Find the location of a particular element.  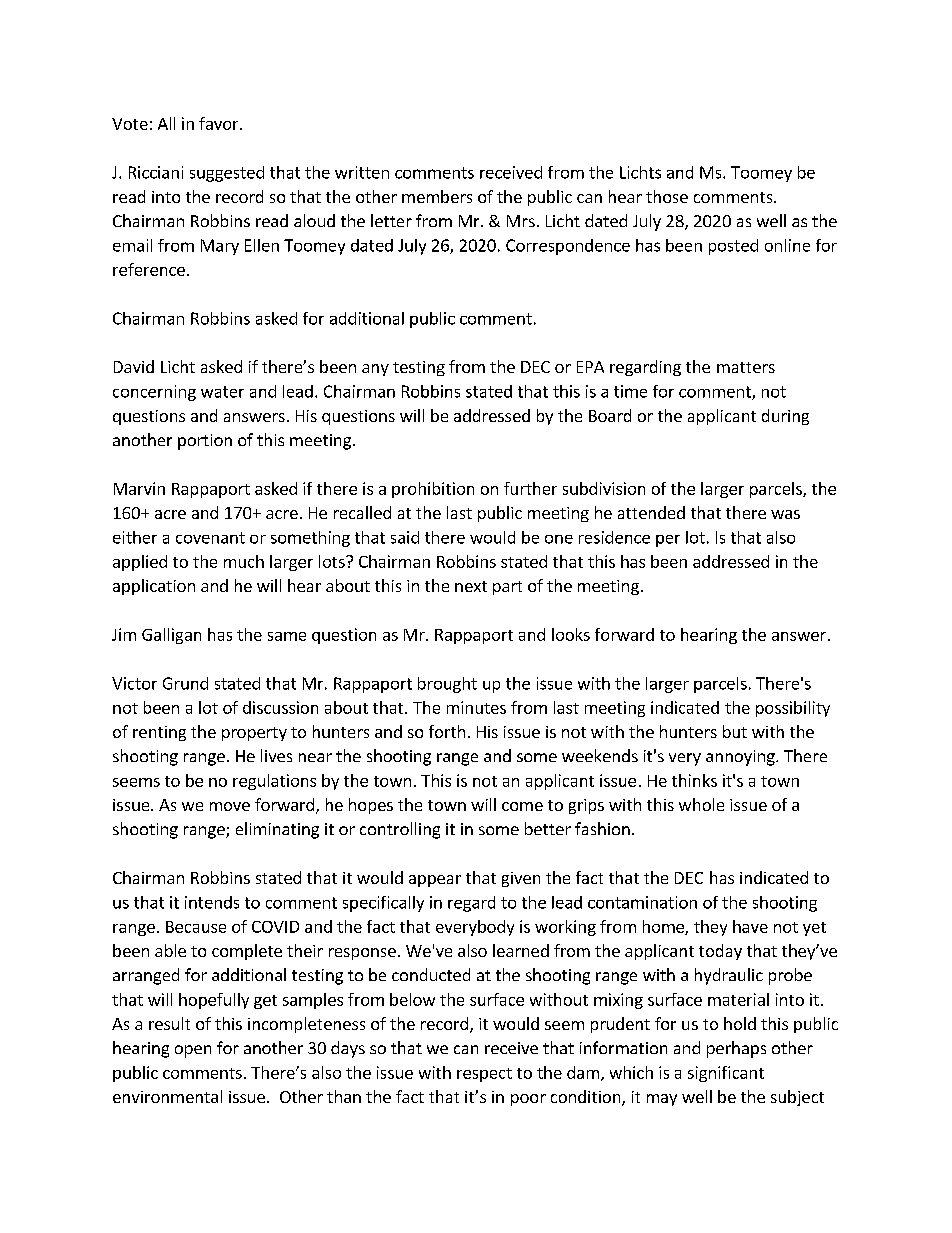

move is located at coordinates (230, 806).
